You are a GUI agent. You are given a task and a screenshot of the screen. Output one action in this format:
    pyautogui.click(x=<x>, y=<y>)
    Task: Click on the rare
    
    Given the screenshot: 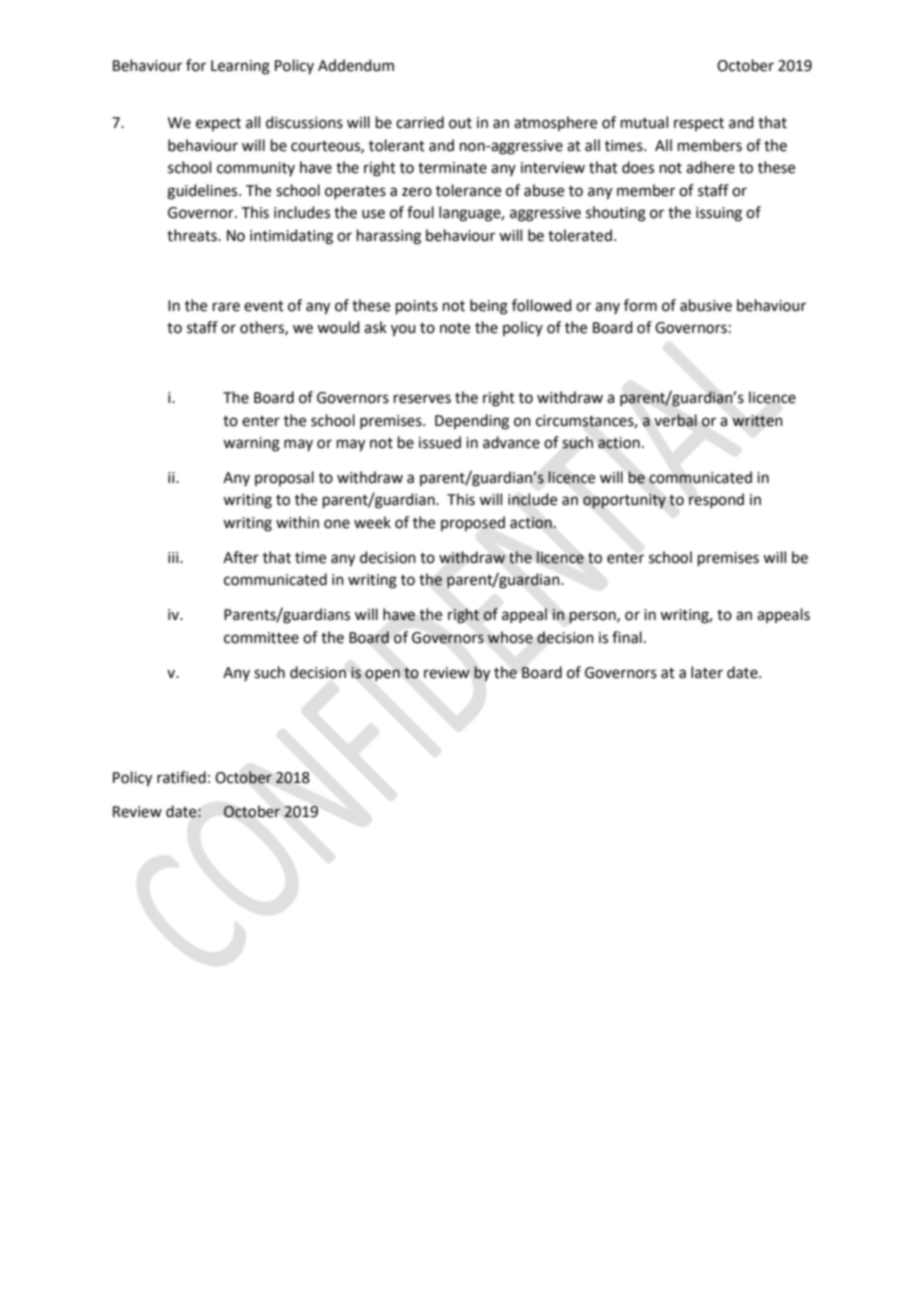 What is the action you would take?
    pyautogui.click(x=226, y=307)
